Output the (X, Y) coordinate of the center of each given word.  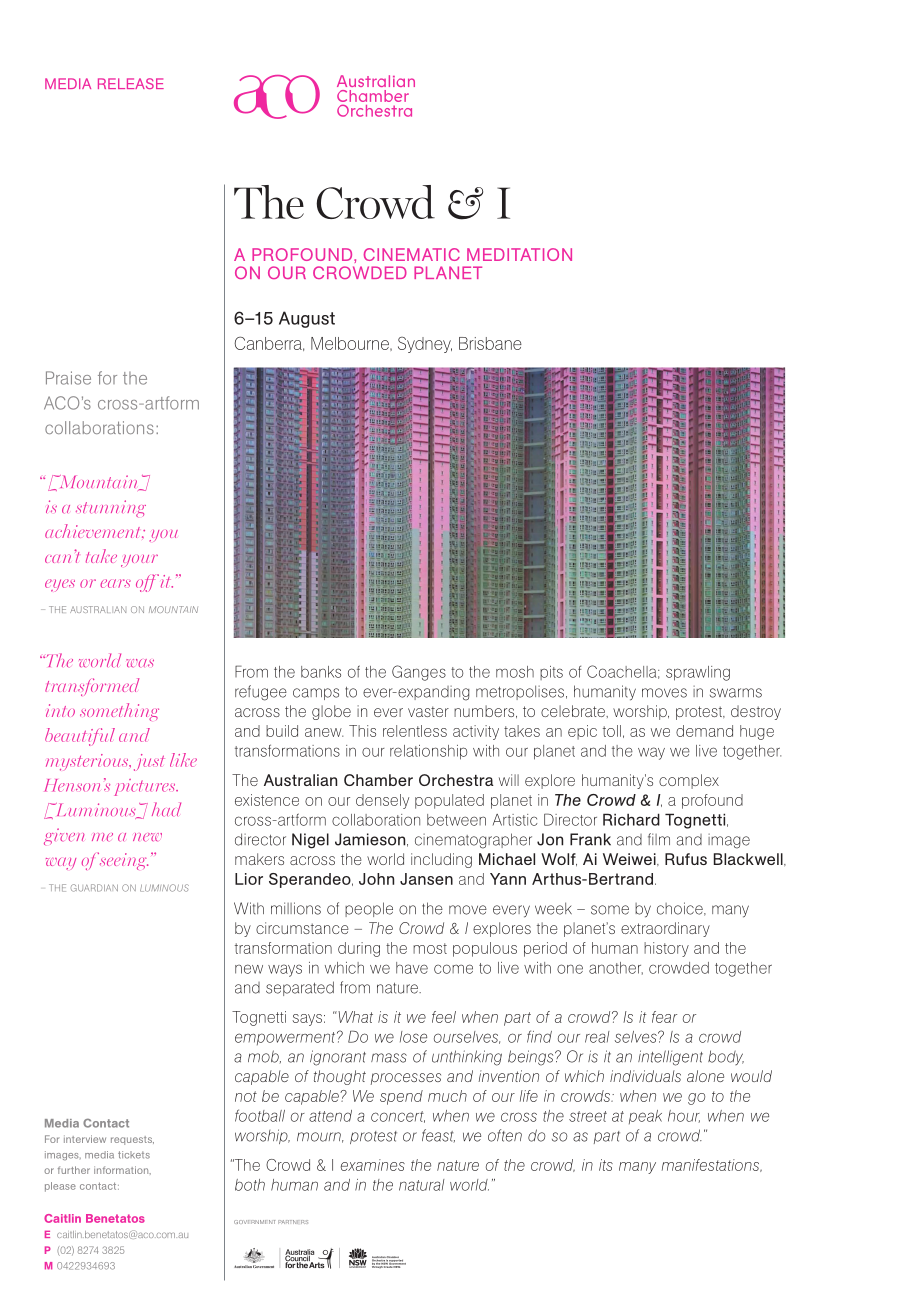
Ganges (419, 673)
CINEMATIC (412, 254)
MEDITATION (519, 254)
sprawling (698, 673)
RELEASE (131, 83)
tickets (134, 1155)
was (140, 663)
